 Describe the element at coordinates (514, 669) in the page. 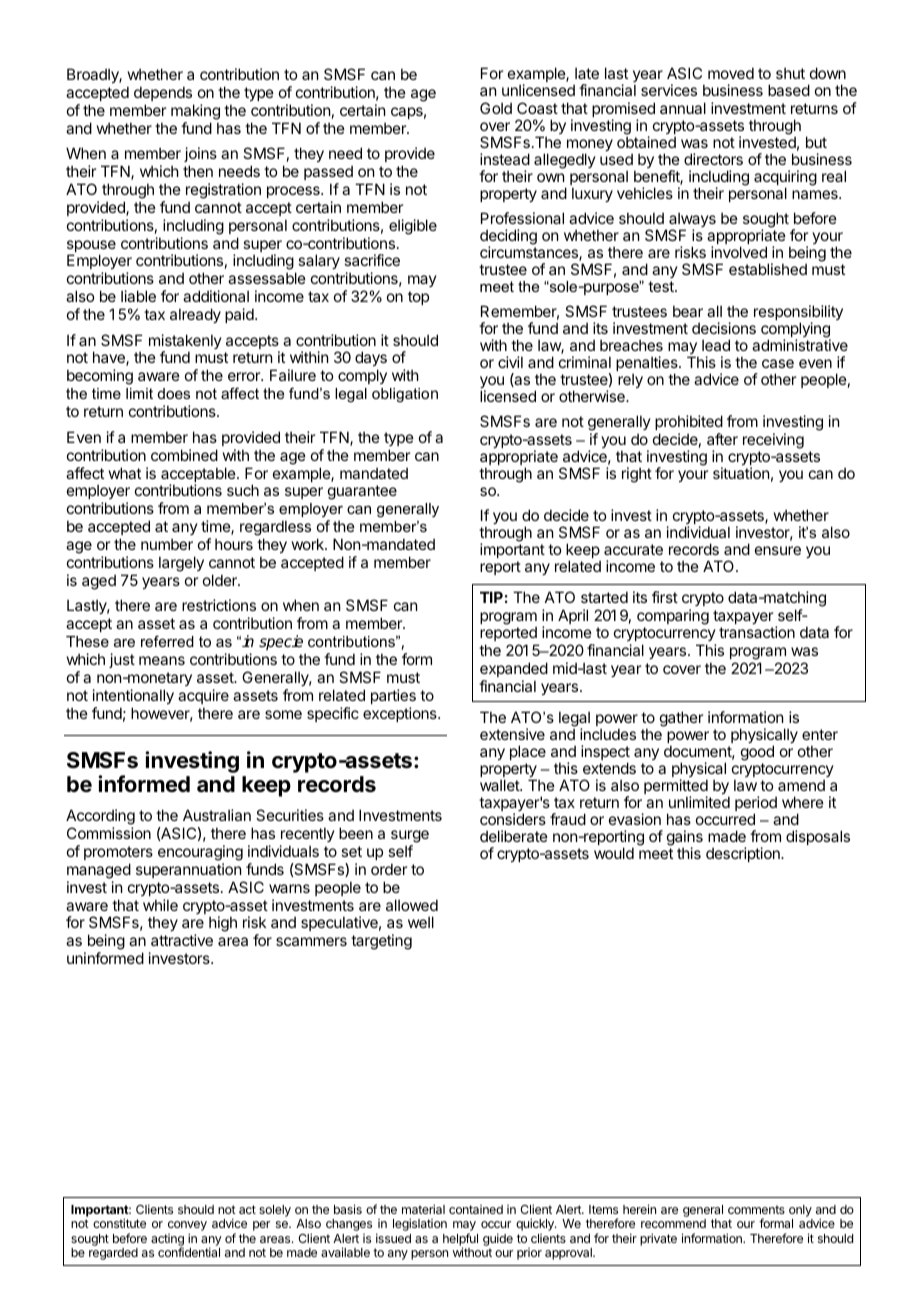

I see `expanded` at that location.
